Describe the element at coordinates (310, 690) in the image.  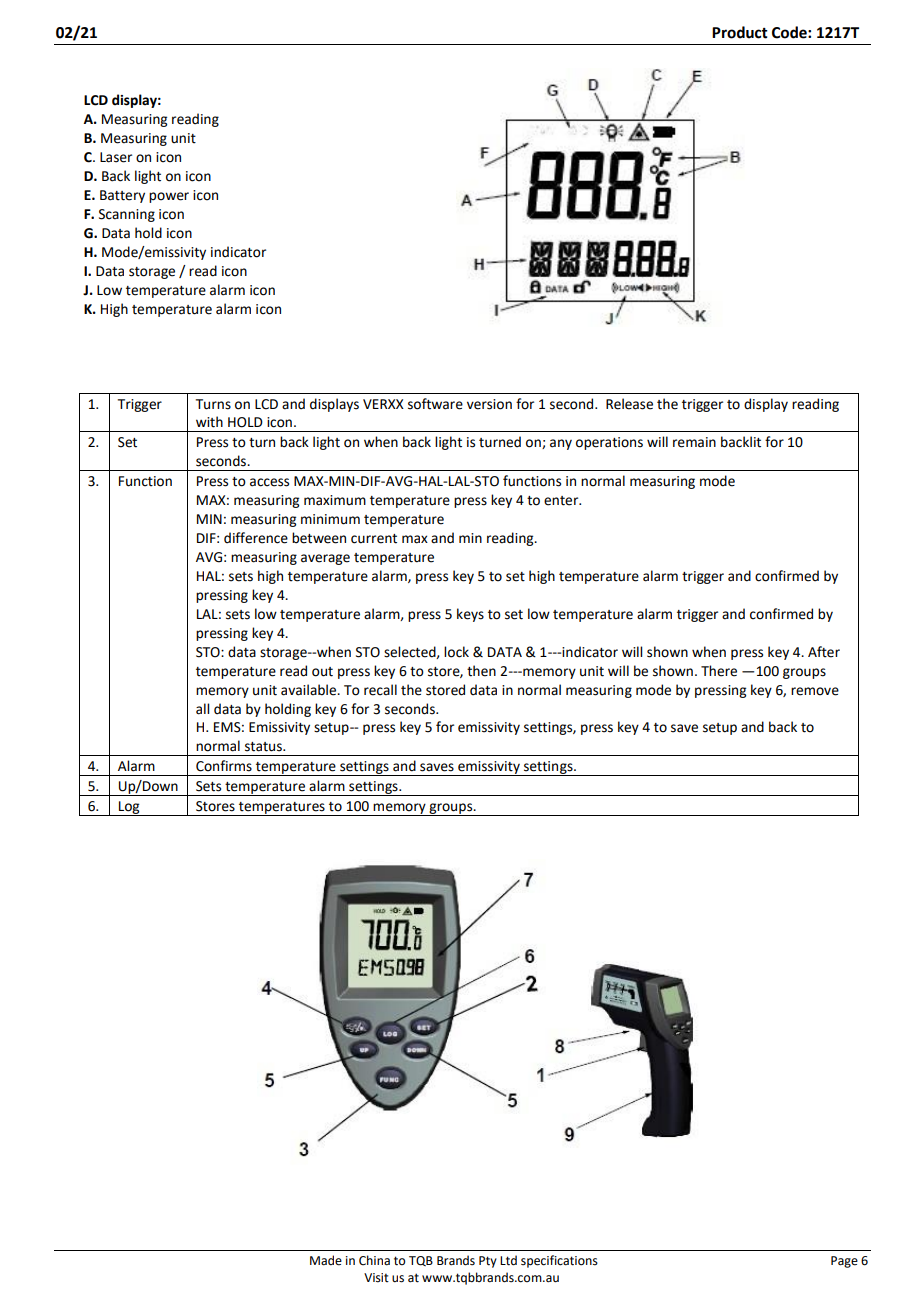
I see `available` at that location.
